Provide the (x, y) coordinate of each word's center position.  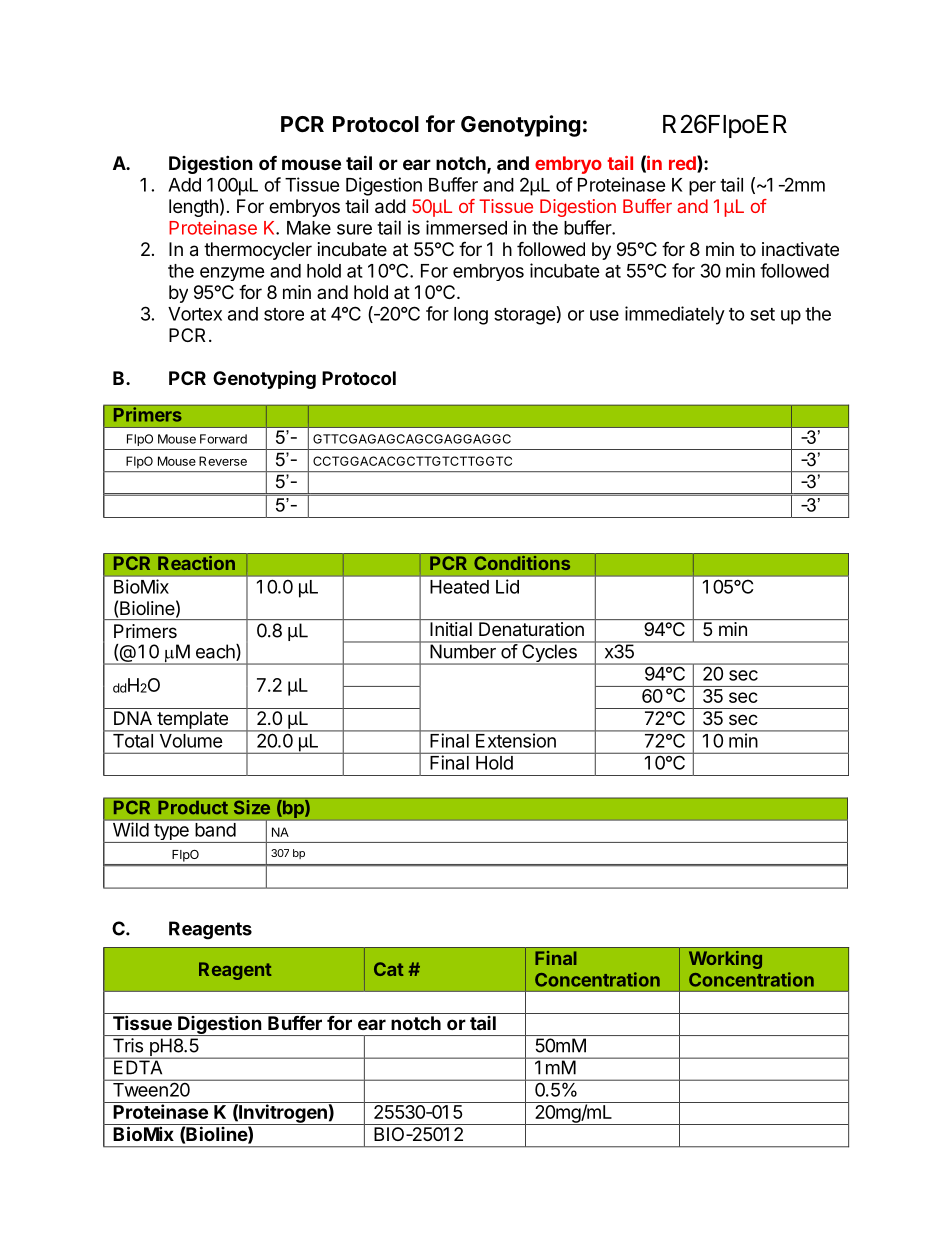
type (171, 833)
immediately (675, 315)
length (193, 208)
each (216, 652)
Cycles (549, 653)
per (702, 188)
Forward (223, 439)
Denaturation (531, 629)
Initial (451, 629)
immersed (466, 227)
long (471, 316)
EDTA (138, 1066)
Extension (516, 739)
